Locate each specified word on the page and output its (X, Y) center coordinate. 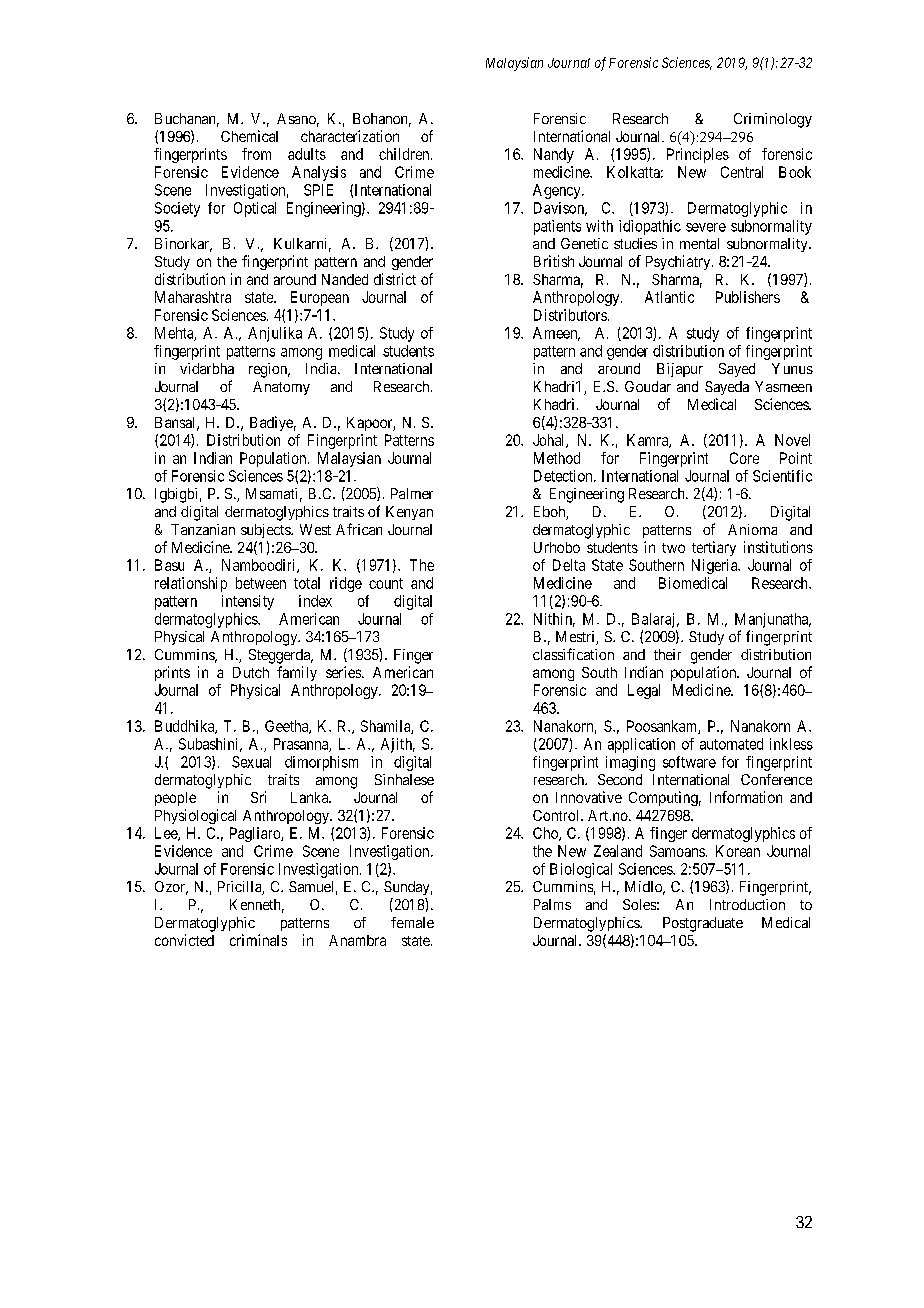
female (412, 922)
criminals (258, 940)
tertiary (714, 548)
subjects (266, 531)
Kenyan (409, 513)
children (405, 154)
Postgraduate (703, 924)
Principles (698, 155)
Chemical (249, 136)
